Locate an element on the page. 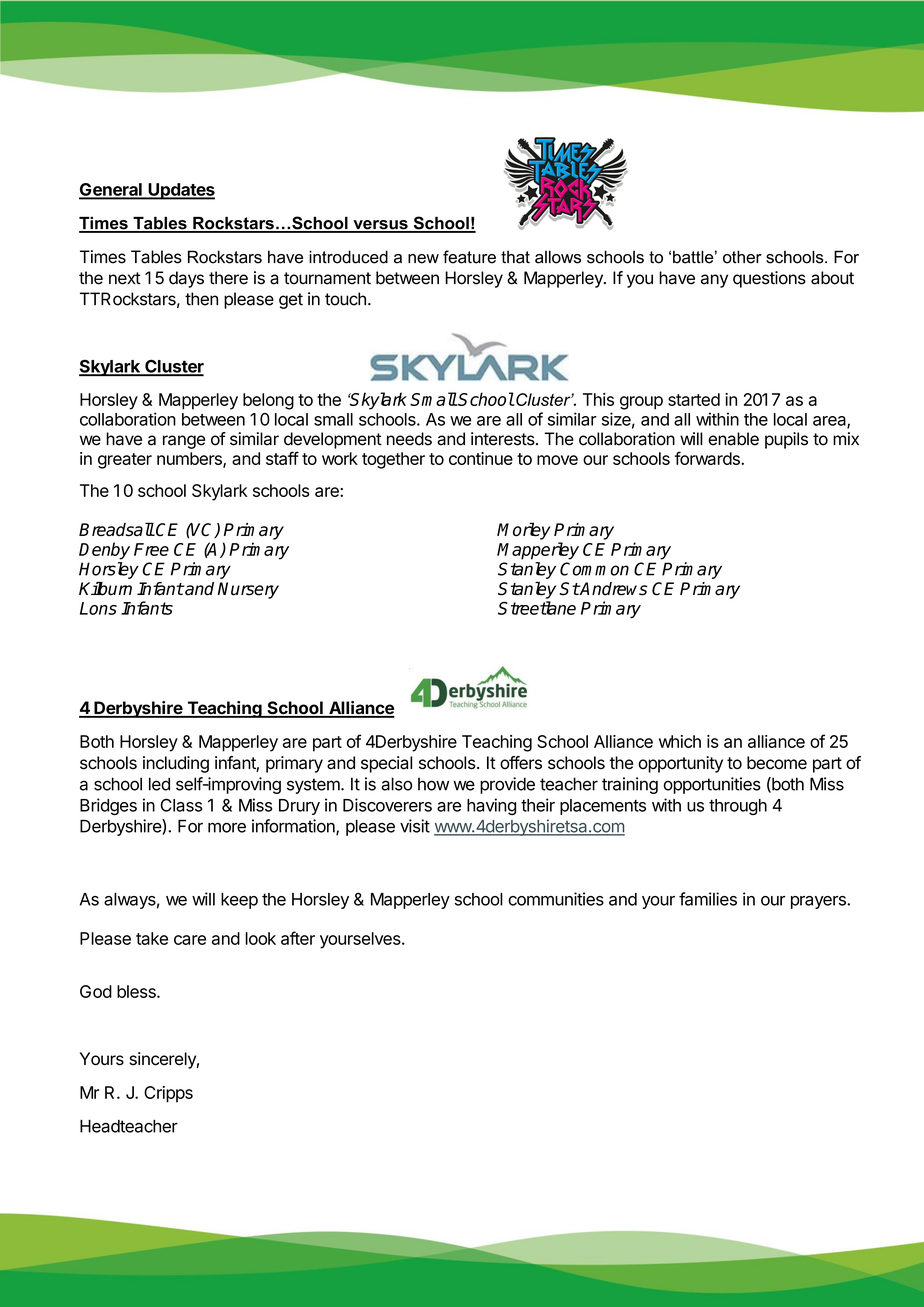 This image has width=924, height=1307. started is located at coordinates (694, 399).
